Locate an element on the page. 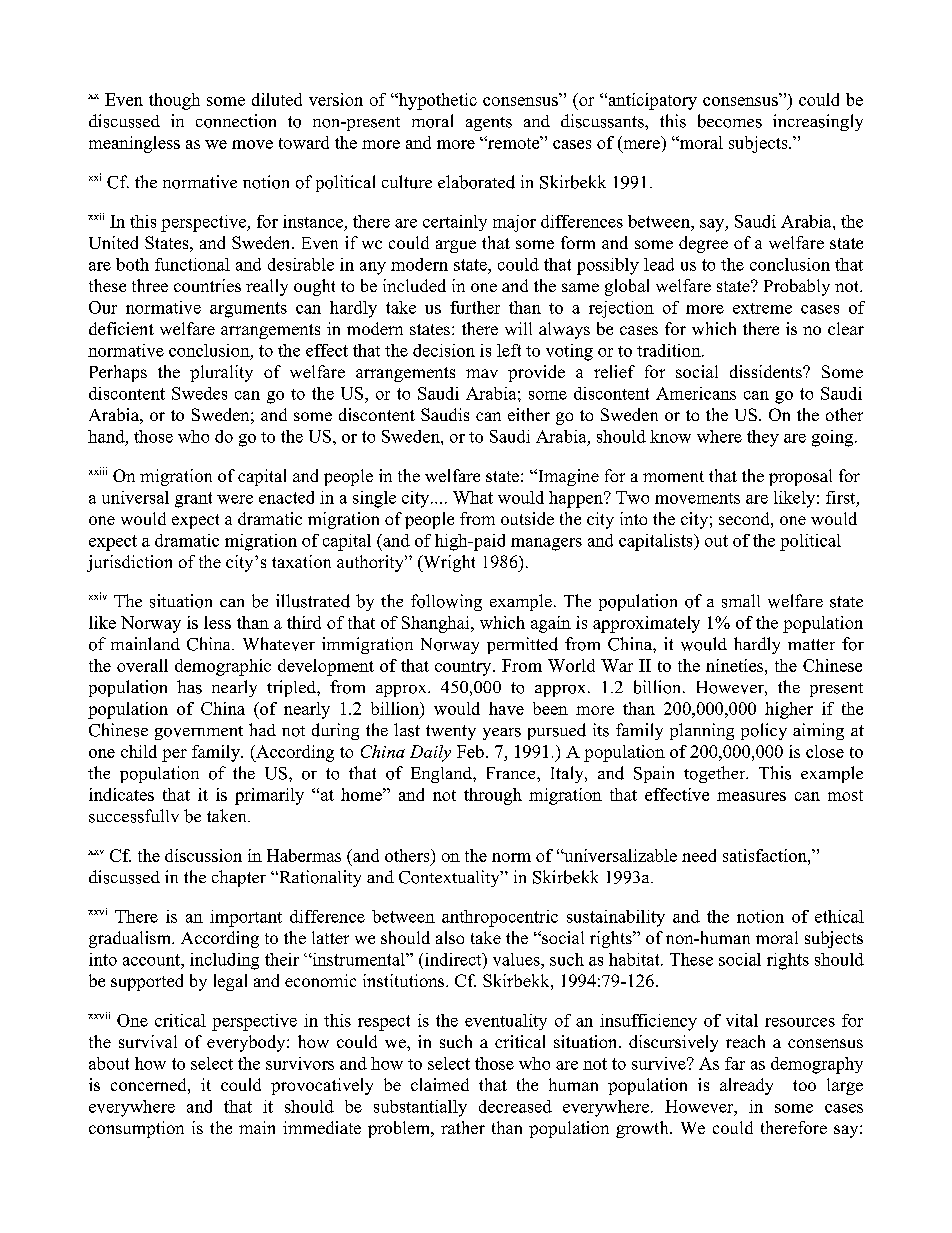 The width and height of the image is (952, 1233). important is located at coordinates (246, 918).
